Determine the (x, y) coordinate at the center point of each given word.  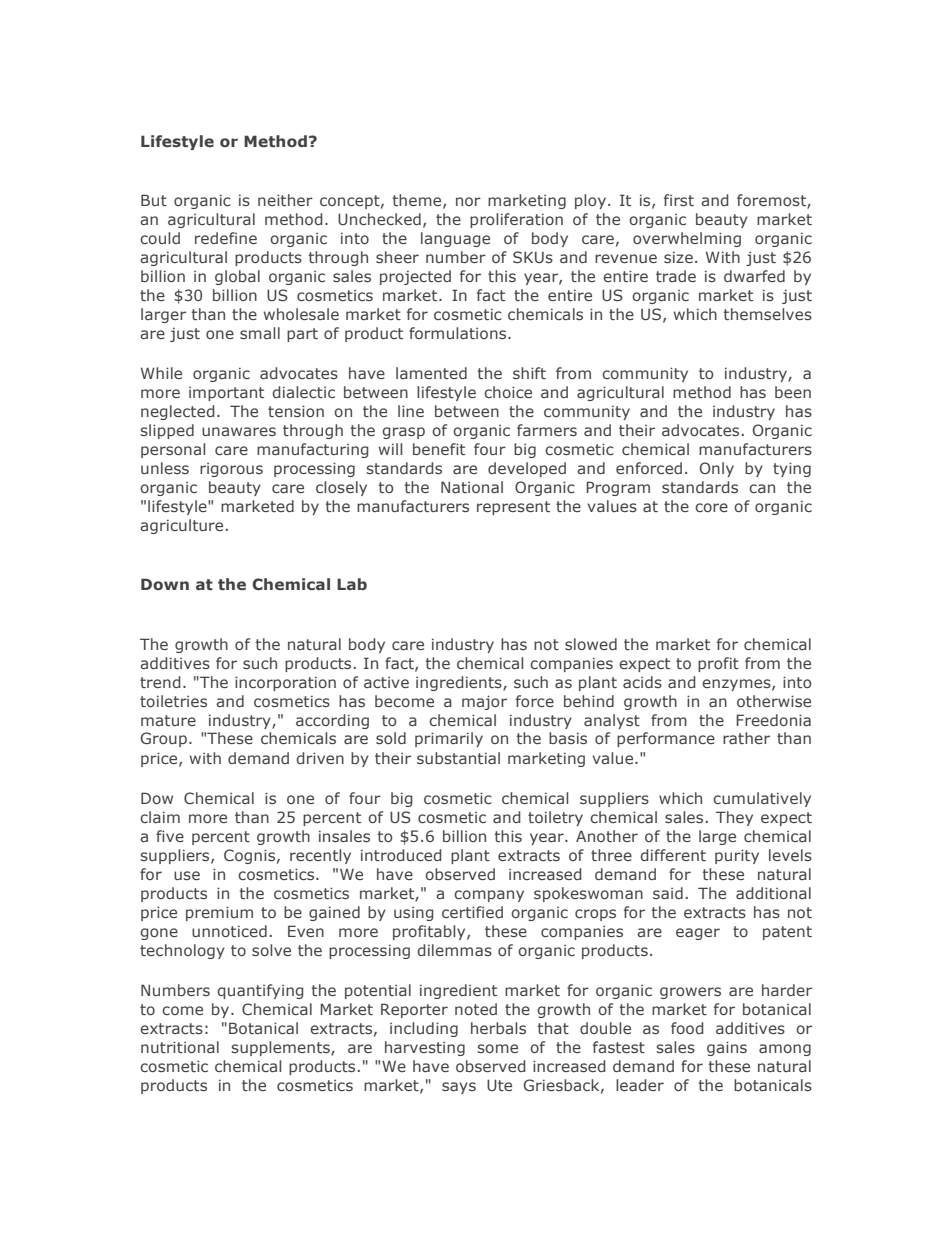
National (472, 487)
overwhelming (687, 239)
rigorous (231, 470)
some (497, 1048)
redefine (226, 238)
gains (727, 1048)
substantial (458, 758)
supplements (281, 1048)
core (711, 507)
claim (160, 817)
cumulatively (762, 799)
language (455, 239)
